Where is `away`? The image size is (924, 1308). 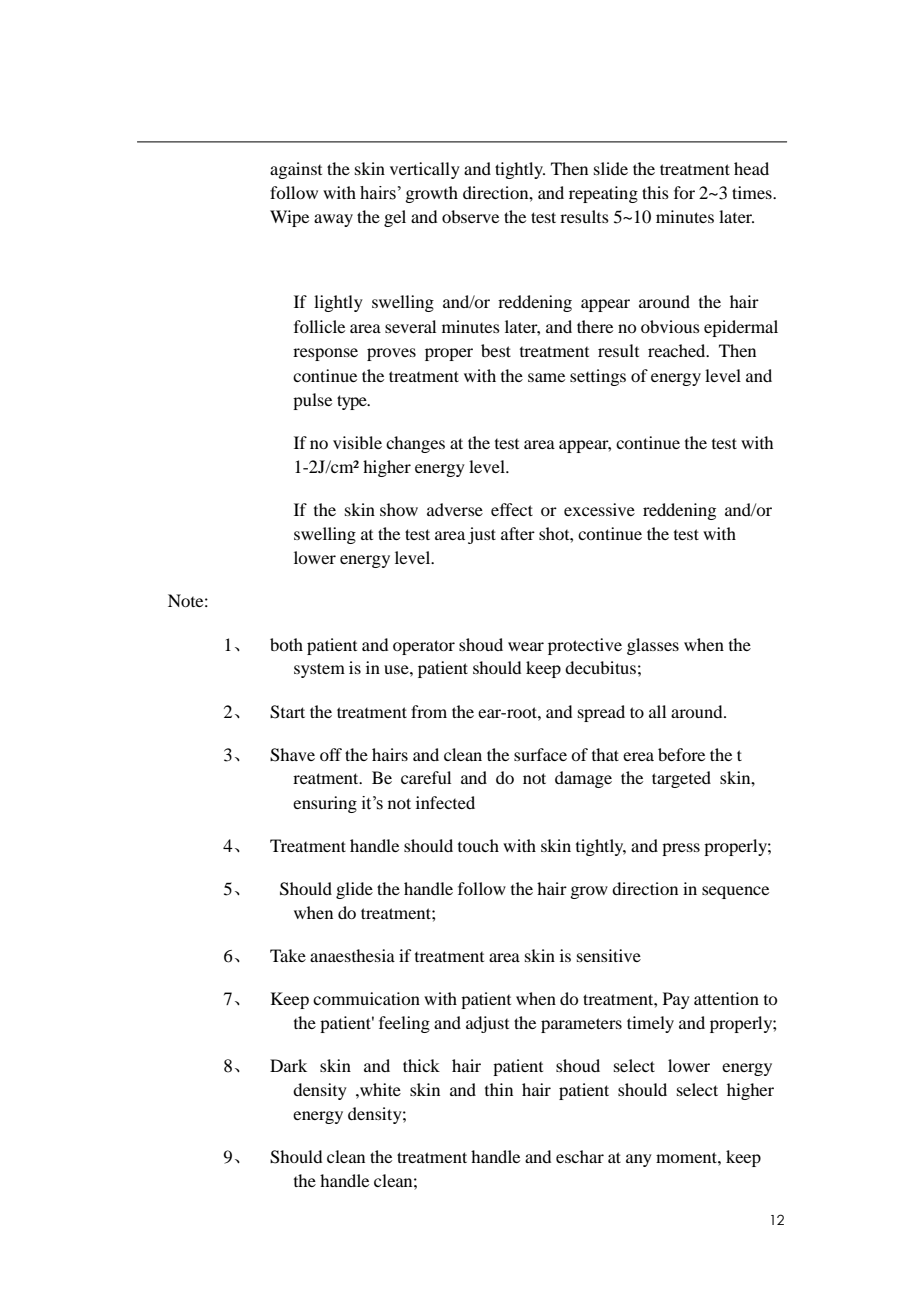 away is located at coordinates (333, 220).
